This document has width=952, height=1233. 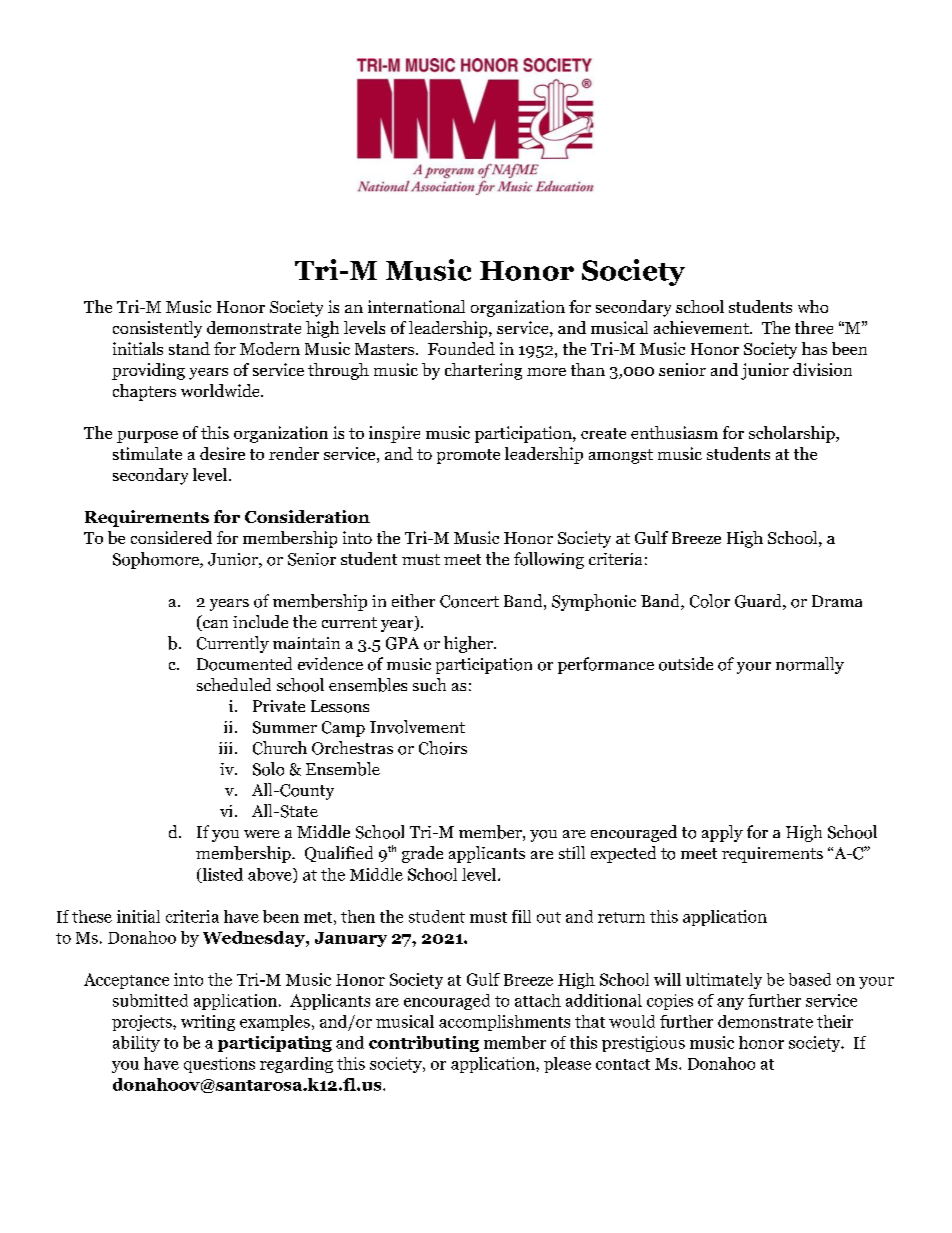 I want to click on Founded, so click(x=461, y=348).
